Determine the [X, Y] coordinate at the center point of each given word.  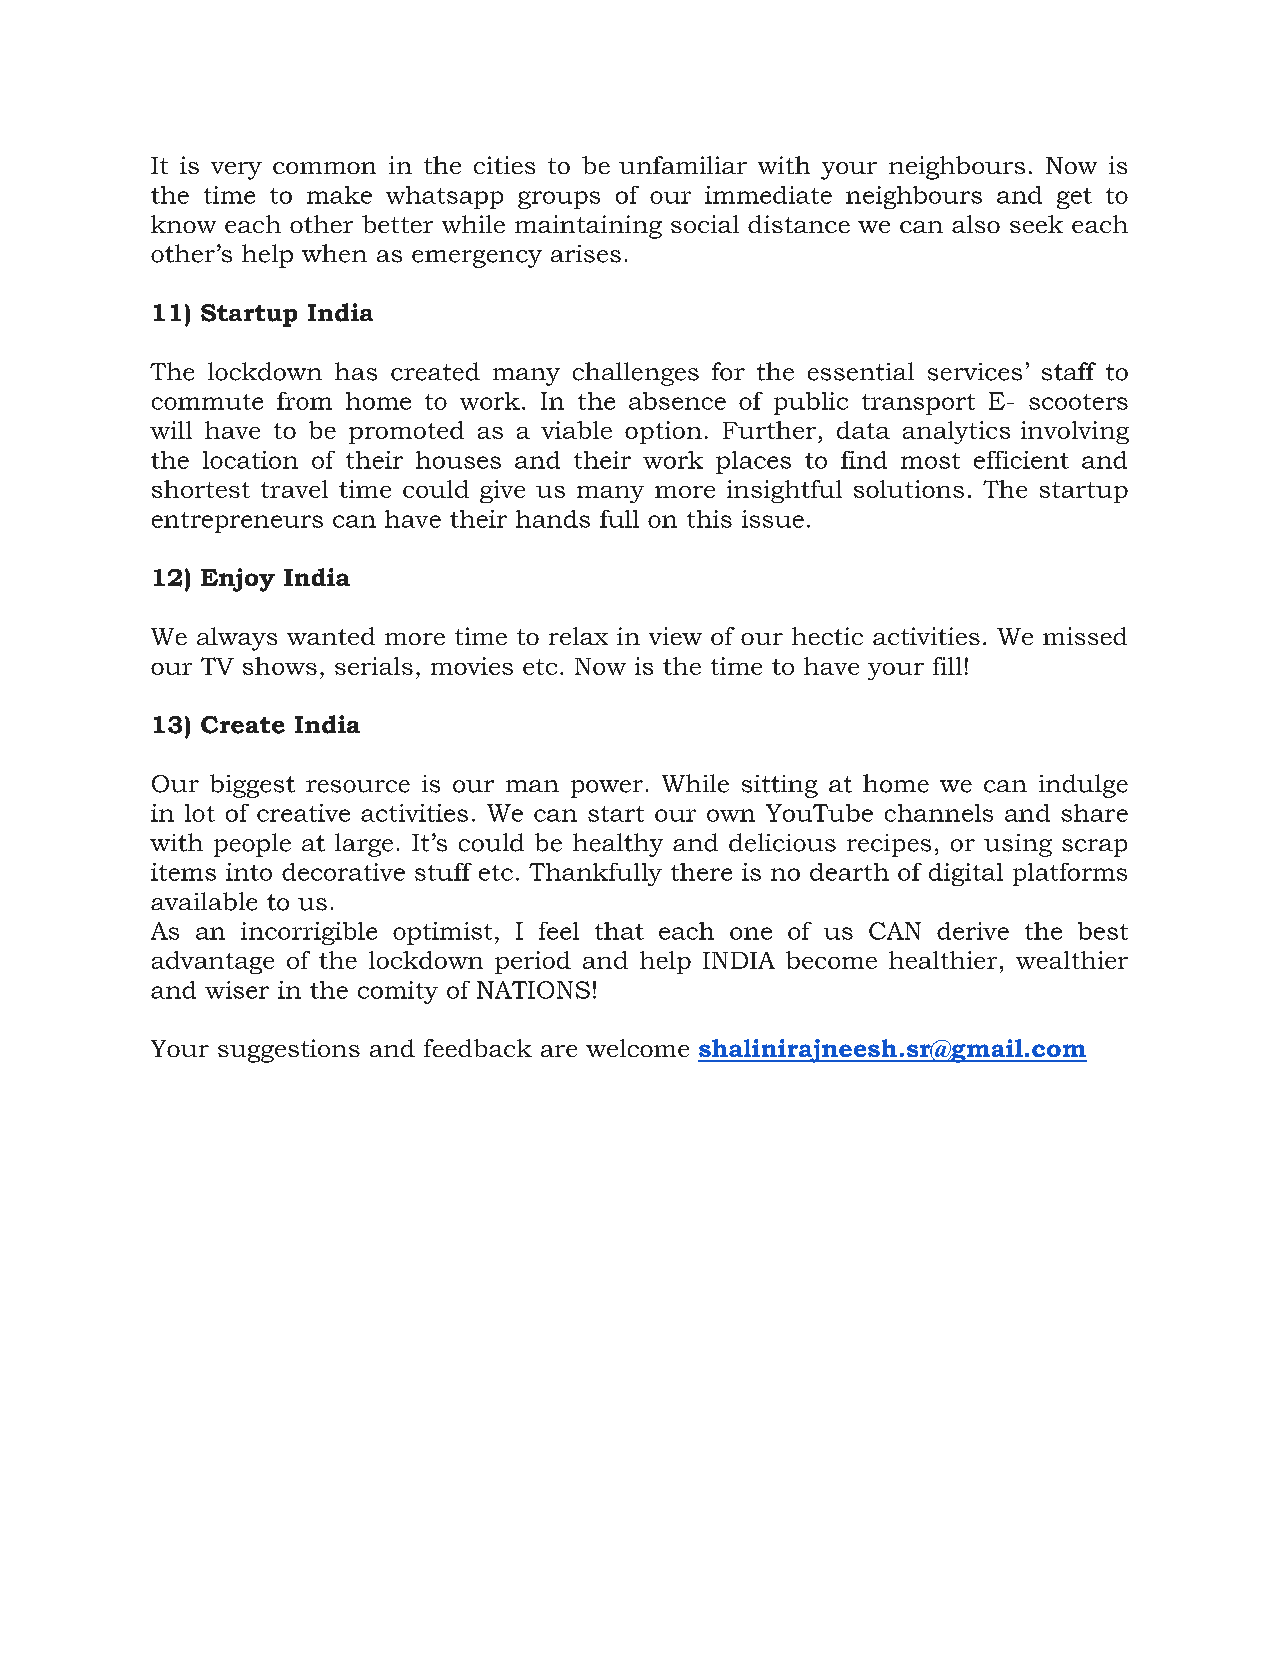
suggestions [289, 1051]
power [607, 789]
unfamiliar [683, 165]
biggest [252, 786]
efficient [1021, 460]
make [339, 195]
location [250, 460]
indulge [1083, 786]
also [976, 224]
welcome [637, 1048]
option [663, 432]
